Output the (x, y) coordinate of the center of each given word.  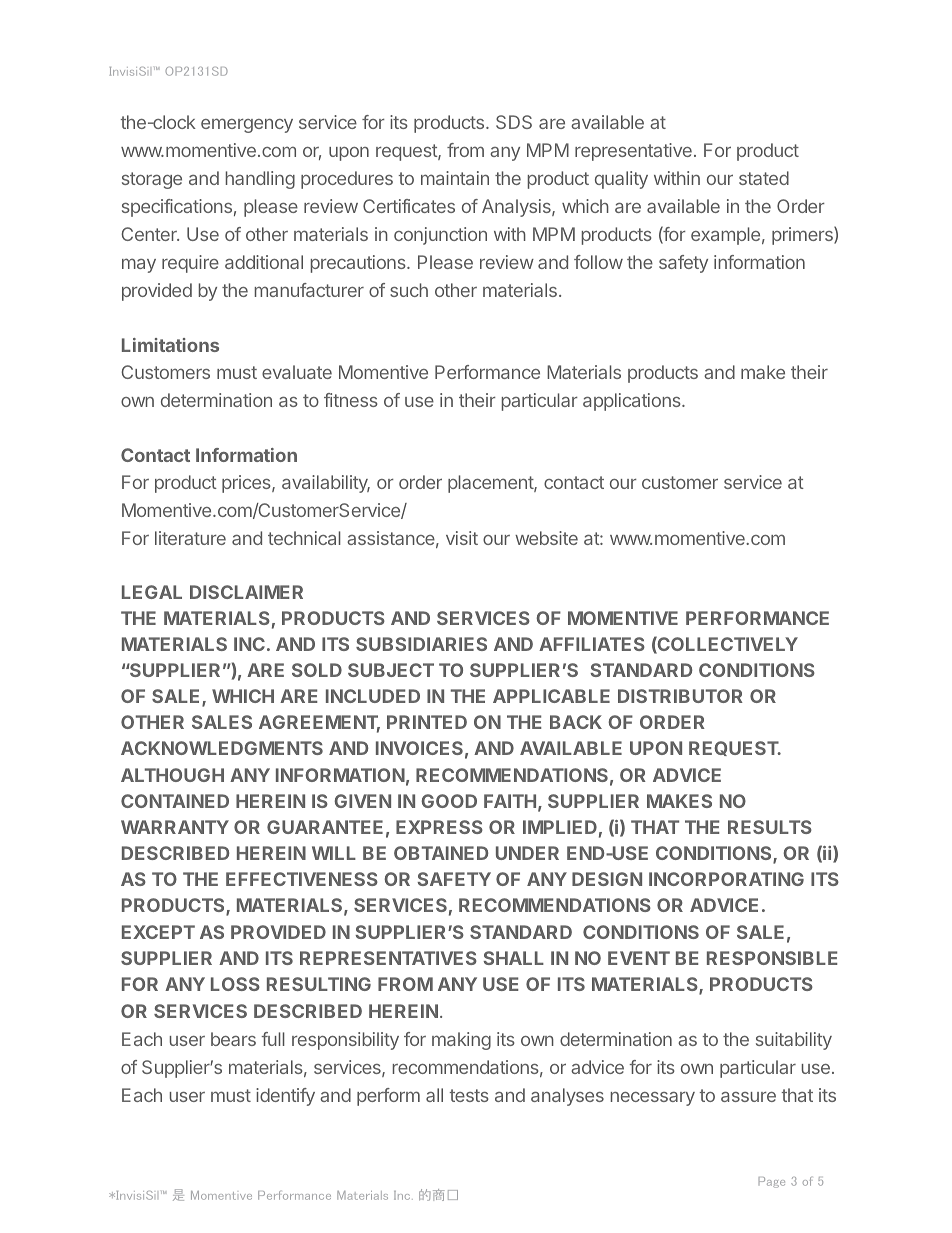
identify (285, 1097)
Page (772, 1182)
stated (764, 178)
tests (469, 1095)
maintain (455, 178)
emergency (247, 125)
